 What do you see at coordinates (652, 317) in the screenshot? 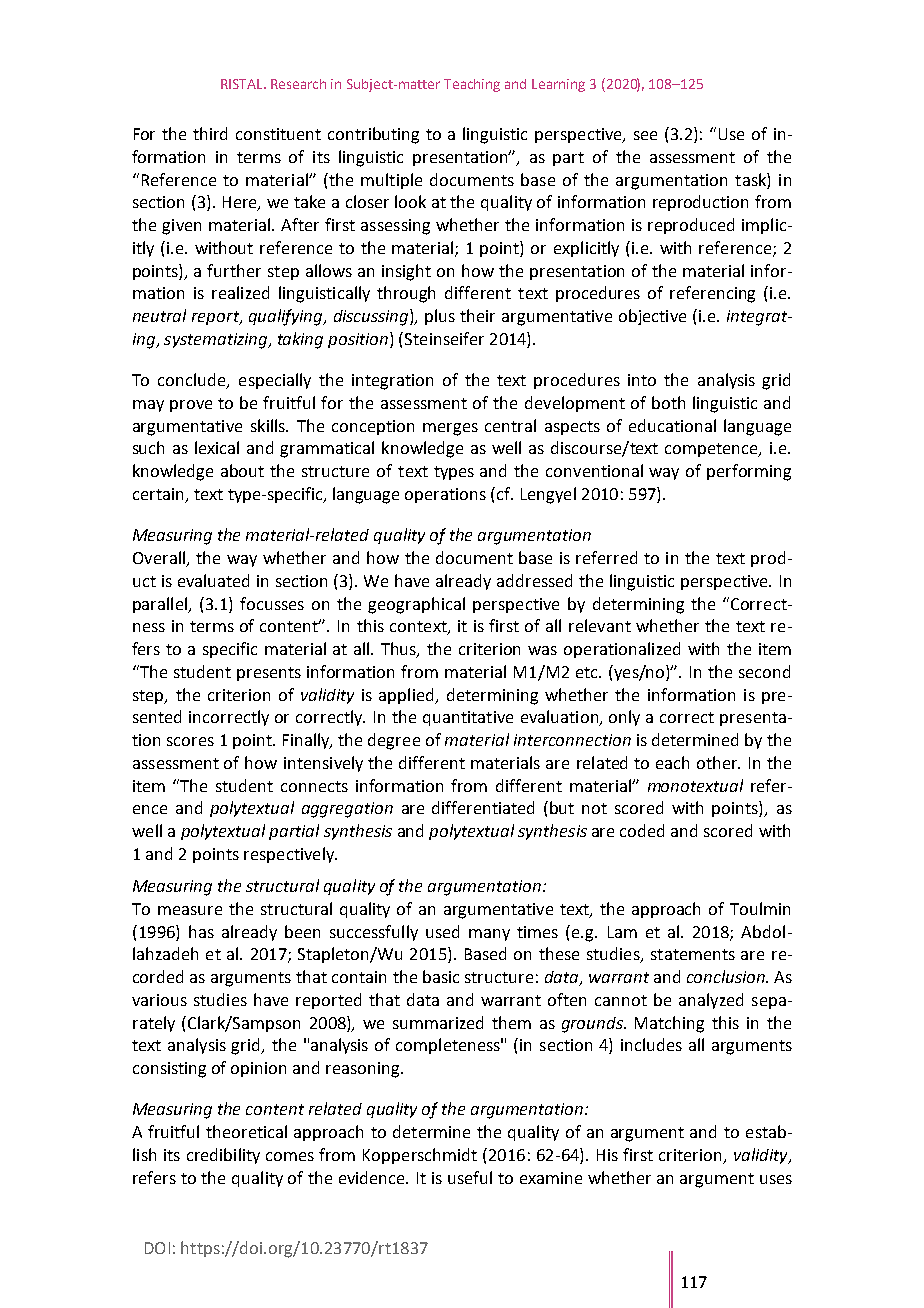
I see `objective` at bounding box center [652, 317].
